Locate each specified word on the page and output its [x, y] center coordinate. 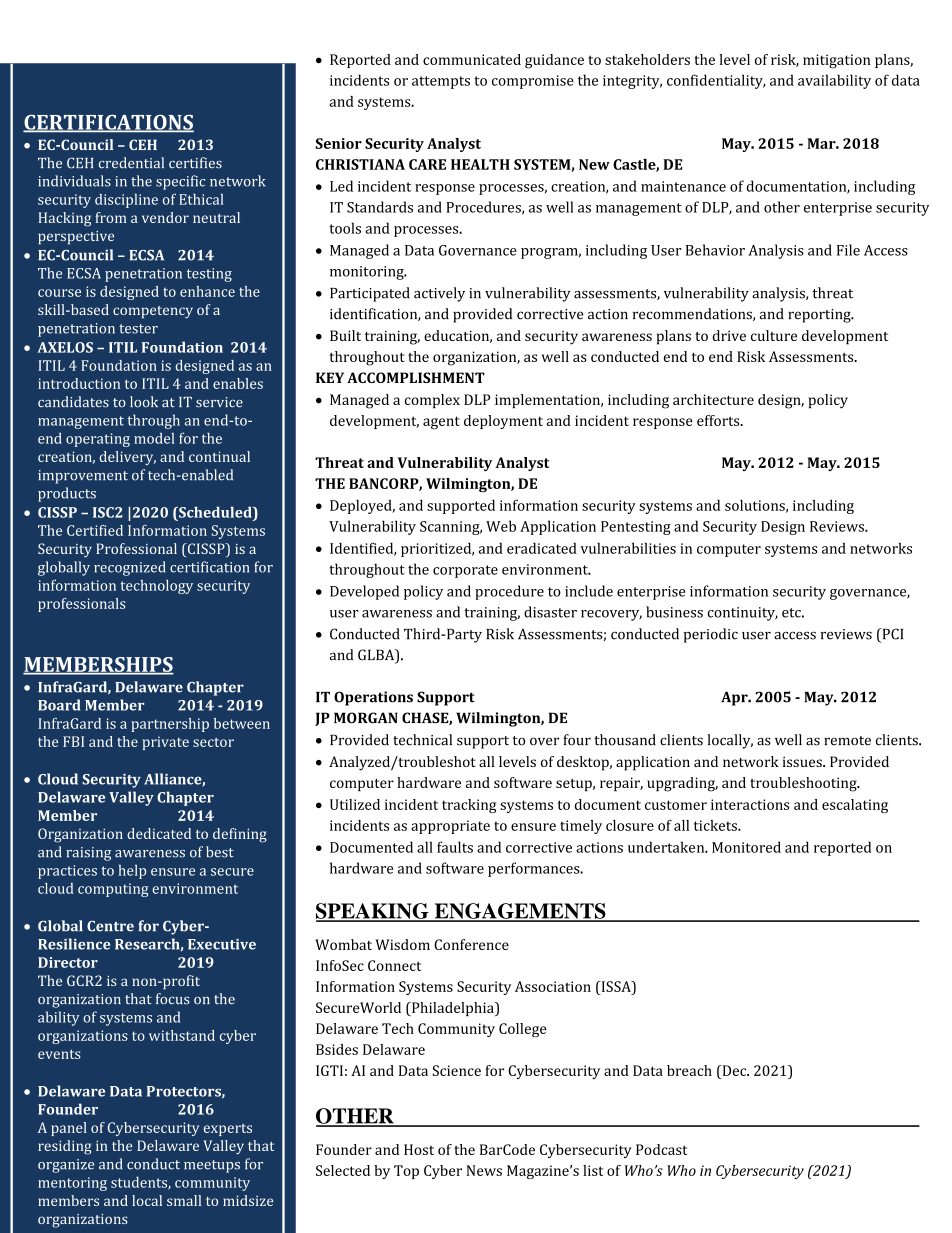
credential [131, 163]
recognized [130, 568]
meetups [212, 1166]
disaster [550, 612]
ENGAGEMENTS [520, 912]
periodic [711, 635]
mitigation [837, 61]
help [132, 871]
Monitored [746, 847]
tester [138, 329]
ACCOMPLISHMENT [416, 377]
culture [774, 335]
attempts [441, 82]
